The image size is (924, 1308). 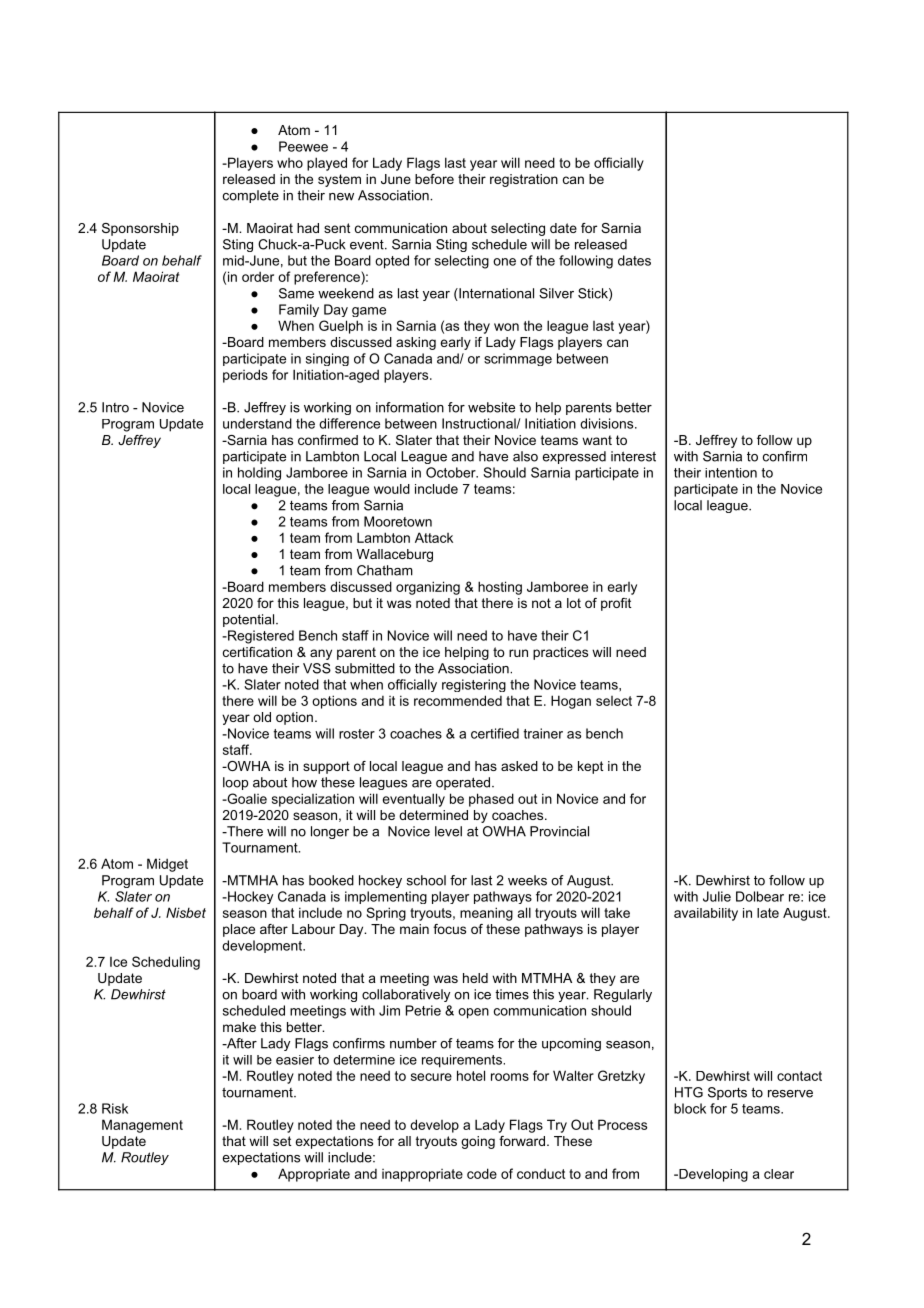 I want to click on before, so click(x=434, y=179).
